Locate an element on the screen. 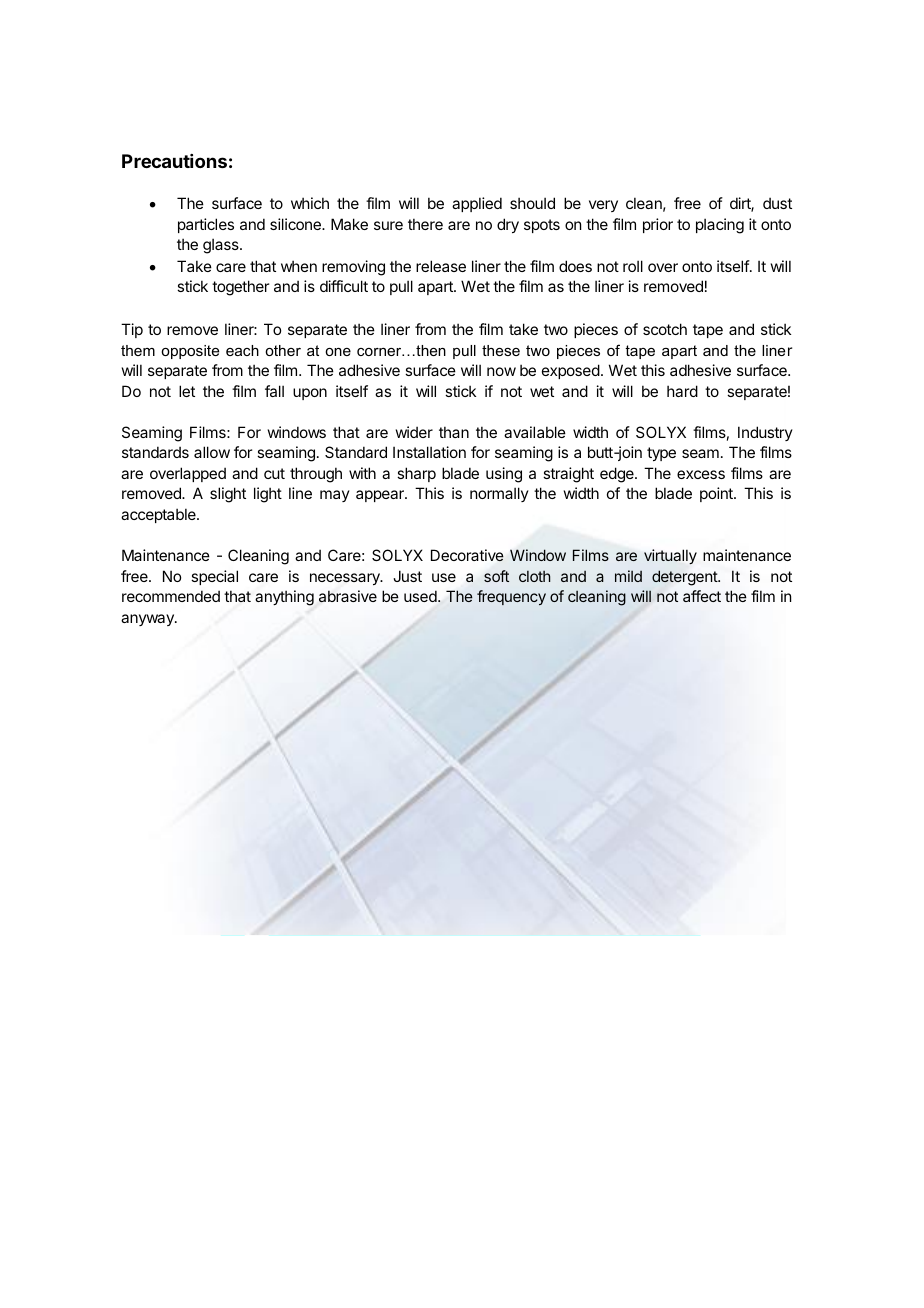  release is located at coordinates (441, 266).
